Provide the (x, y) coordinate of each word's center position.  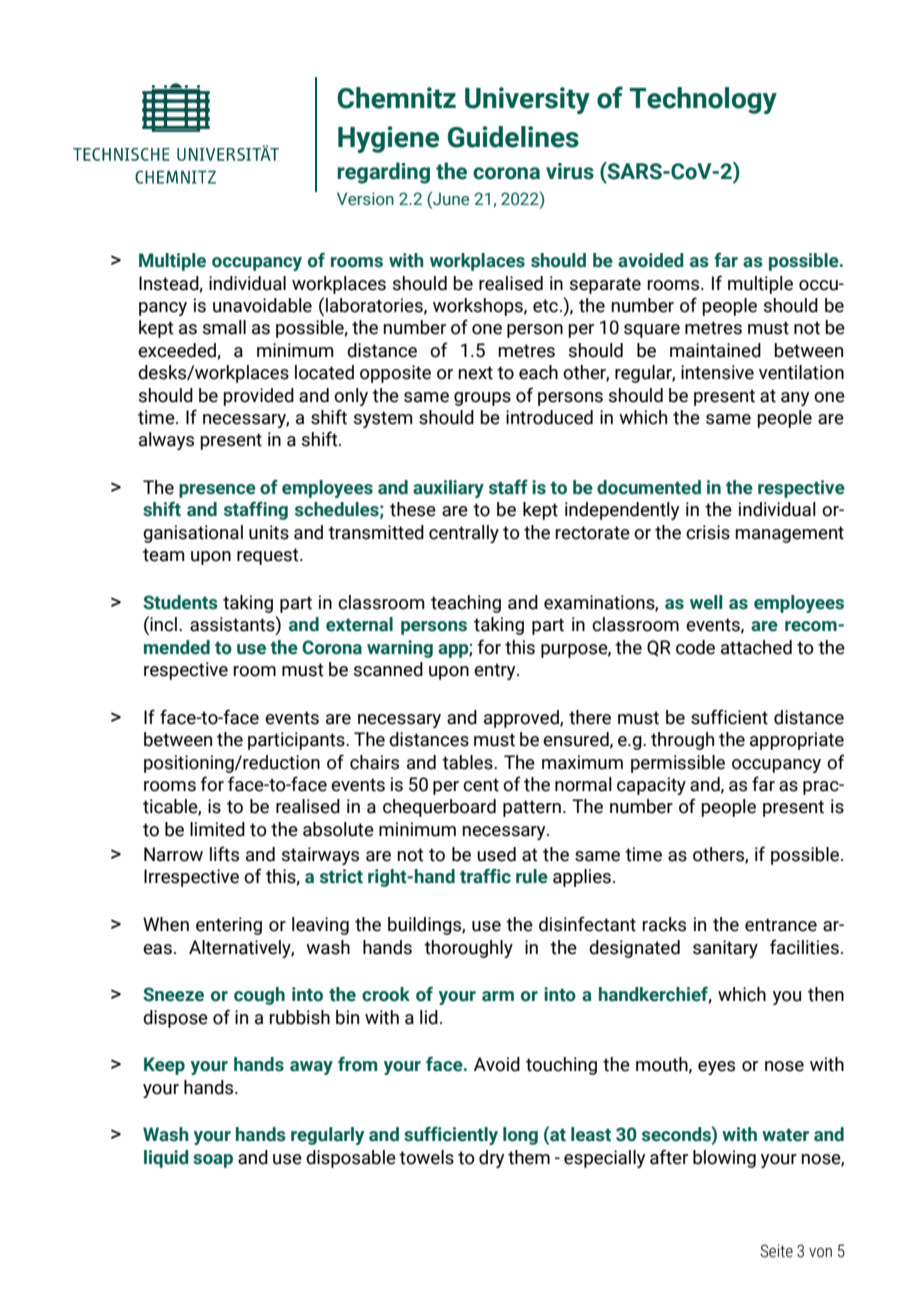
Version (365, 199)
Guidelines (513, 137)
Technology (703, 100)
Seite (776, 1251)
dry (492, 1159)
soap (213, 1161)
